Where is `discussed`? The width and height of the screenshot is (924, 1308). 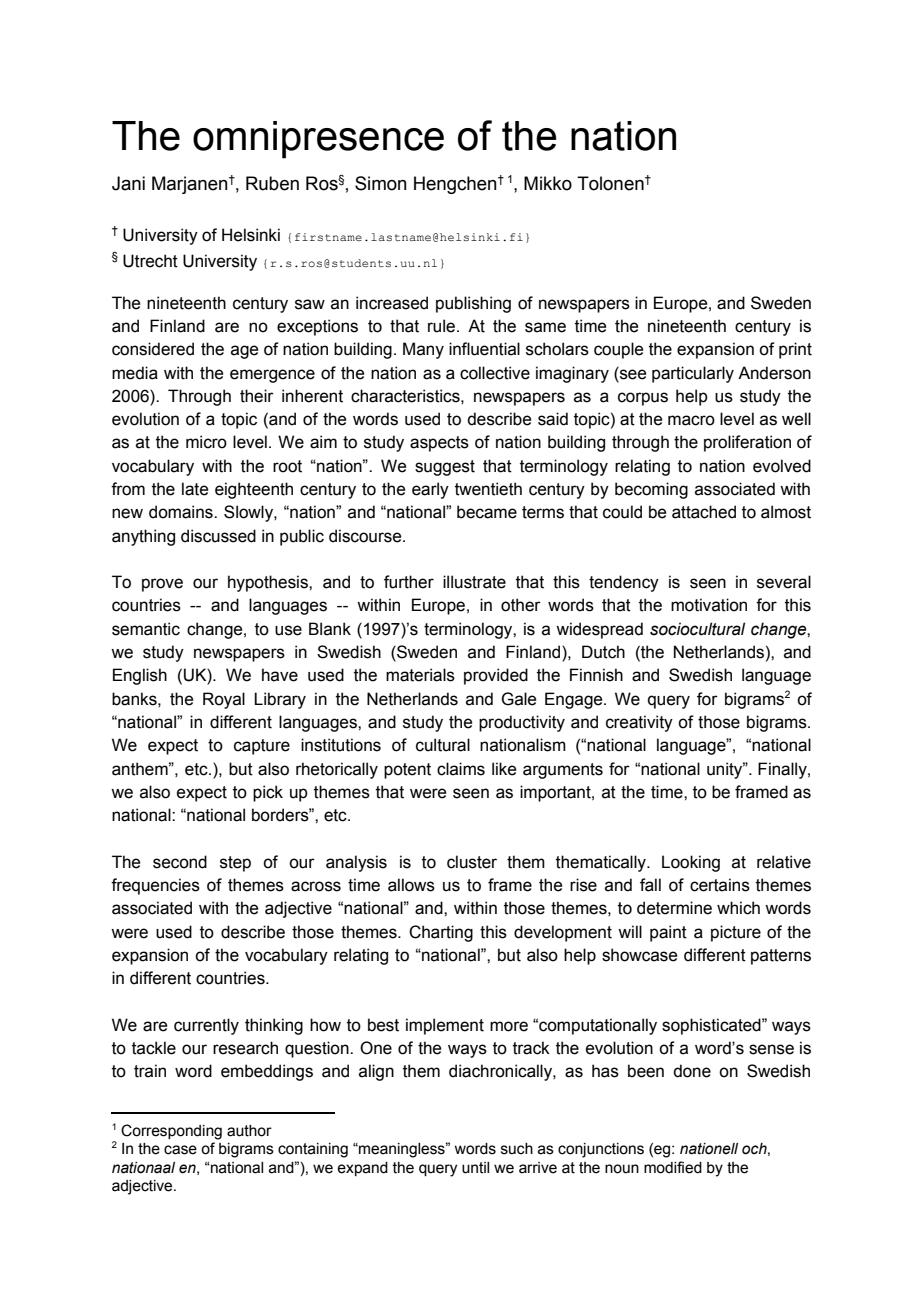
discussed is located at coordinates (218, 536).
